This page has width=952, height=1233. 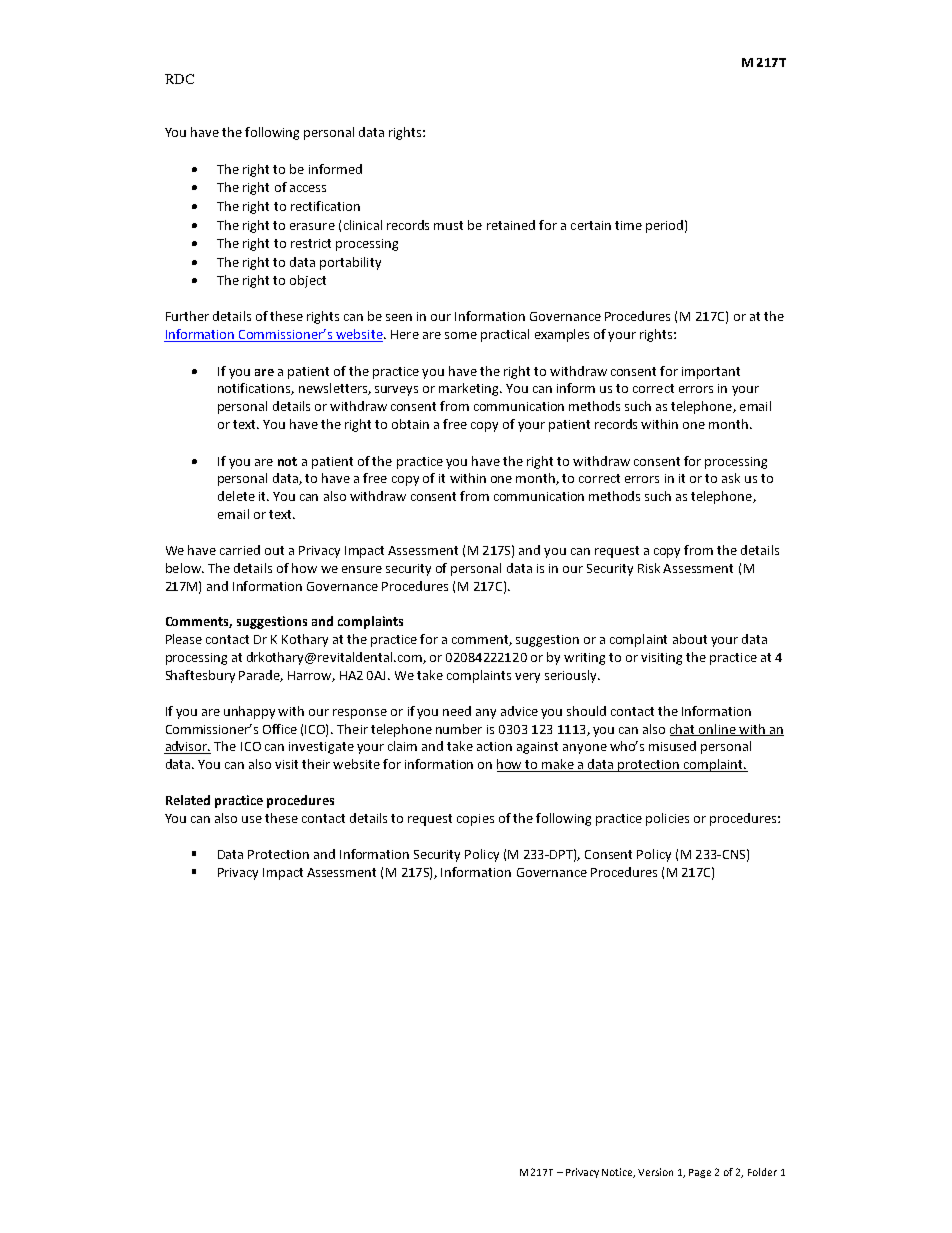 What do you see at coordinates (312, 226) in the page?
I see `erasure` at bounding box center [312, 226].
